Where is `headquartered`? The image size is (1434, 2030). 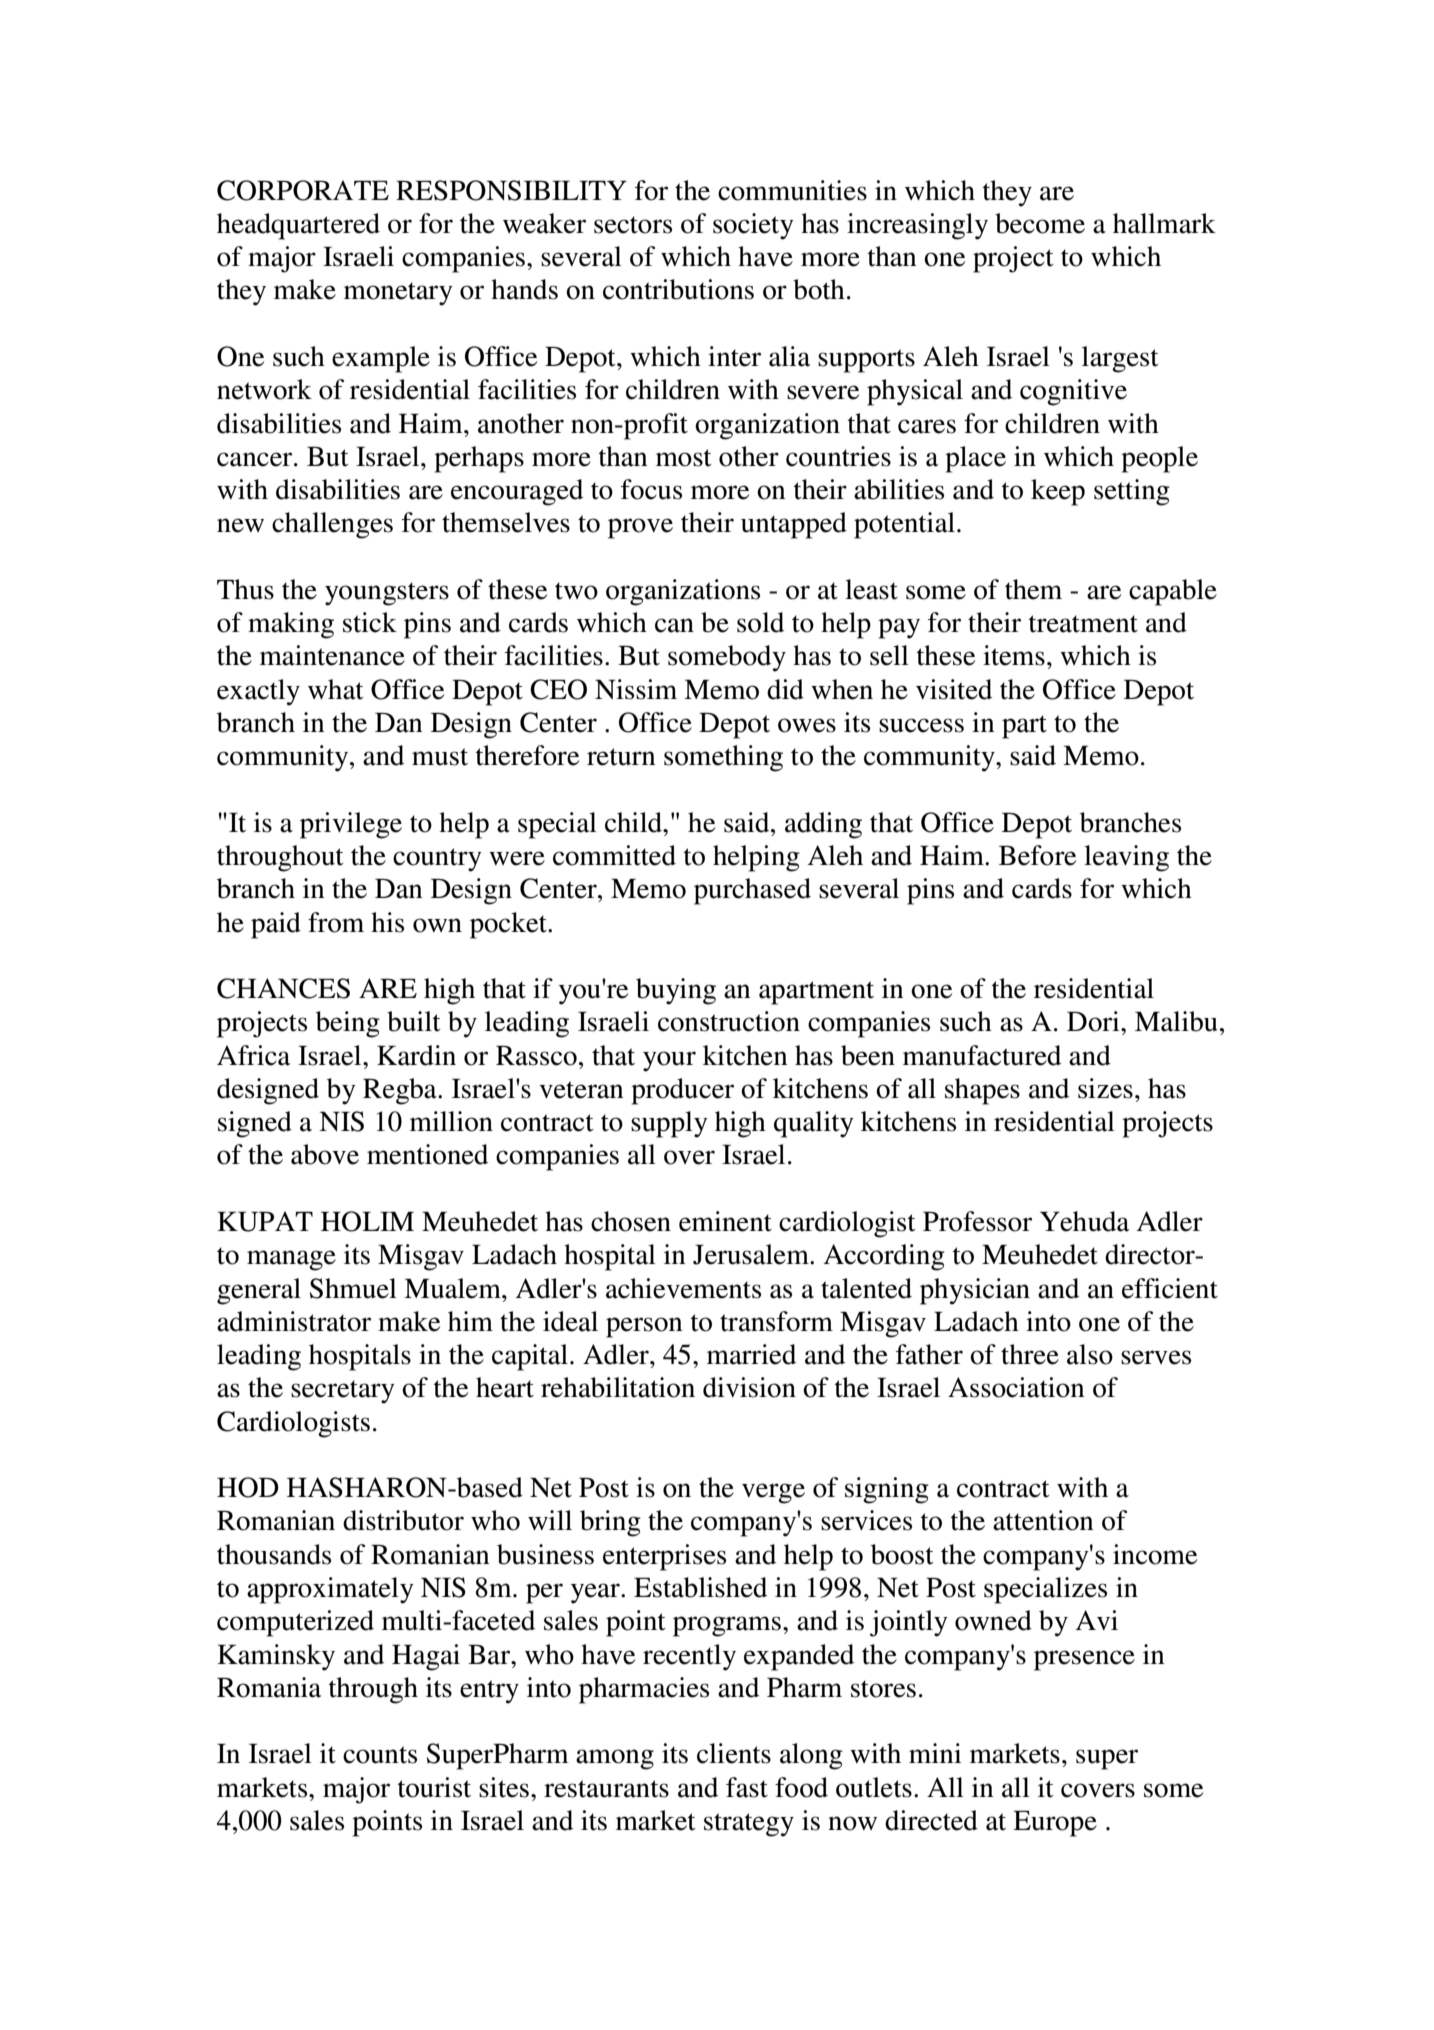 headquartered is located at coordinates (298, 226).
